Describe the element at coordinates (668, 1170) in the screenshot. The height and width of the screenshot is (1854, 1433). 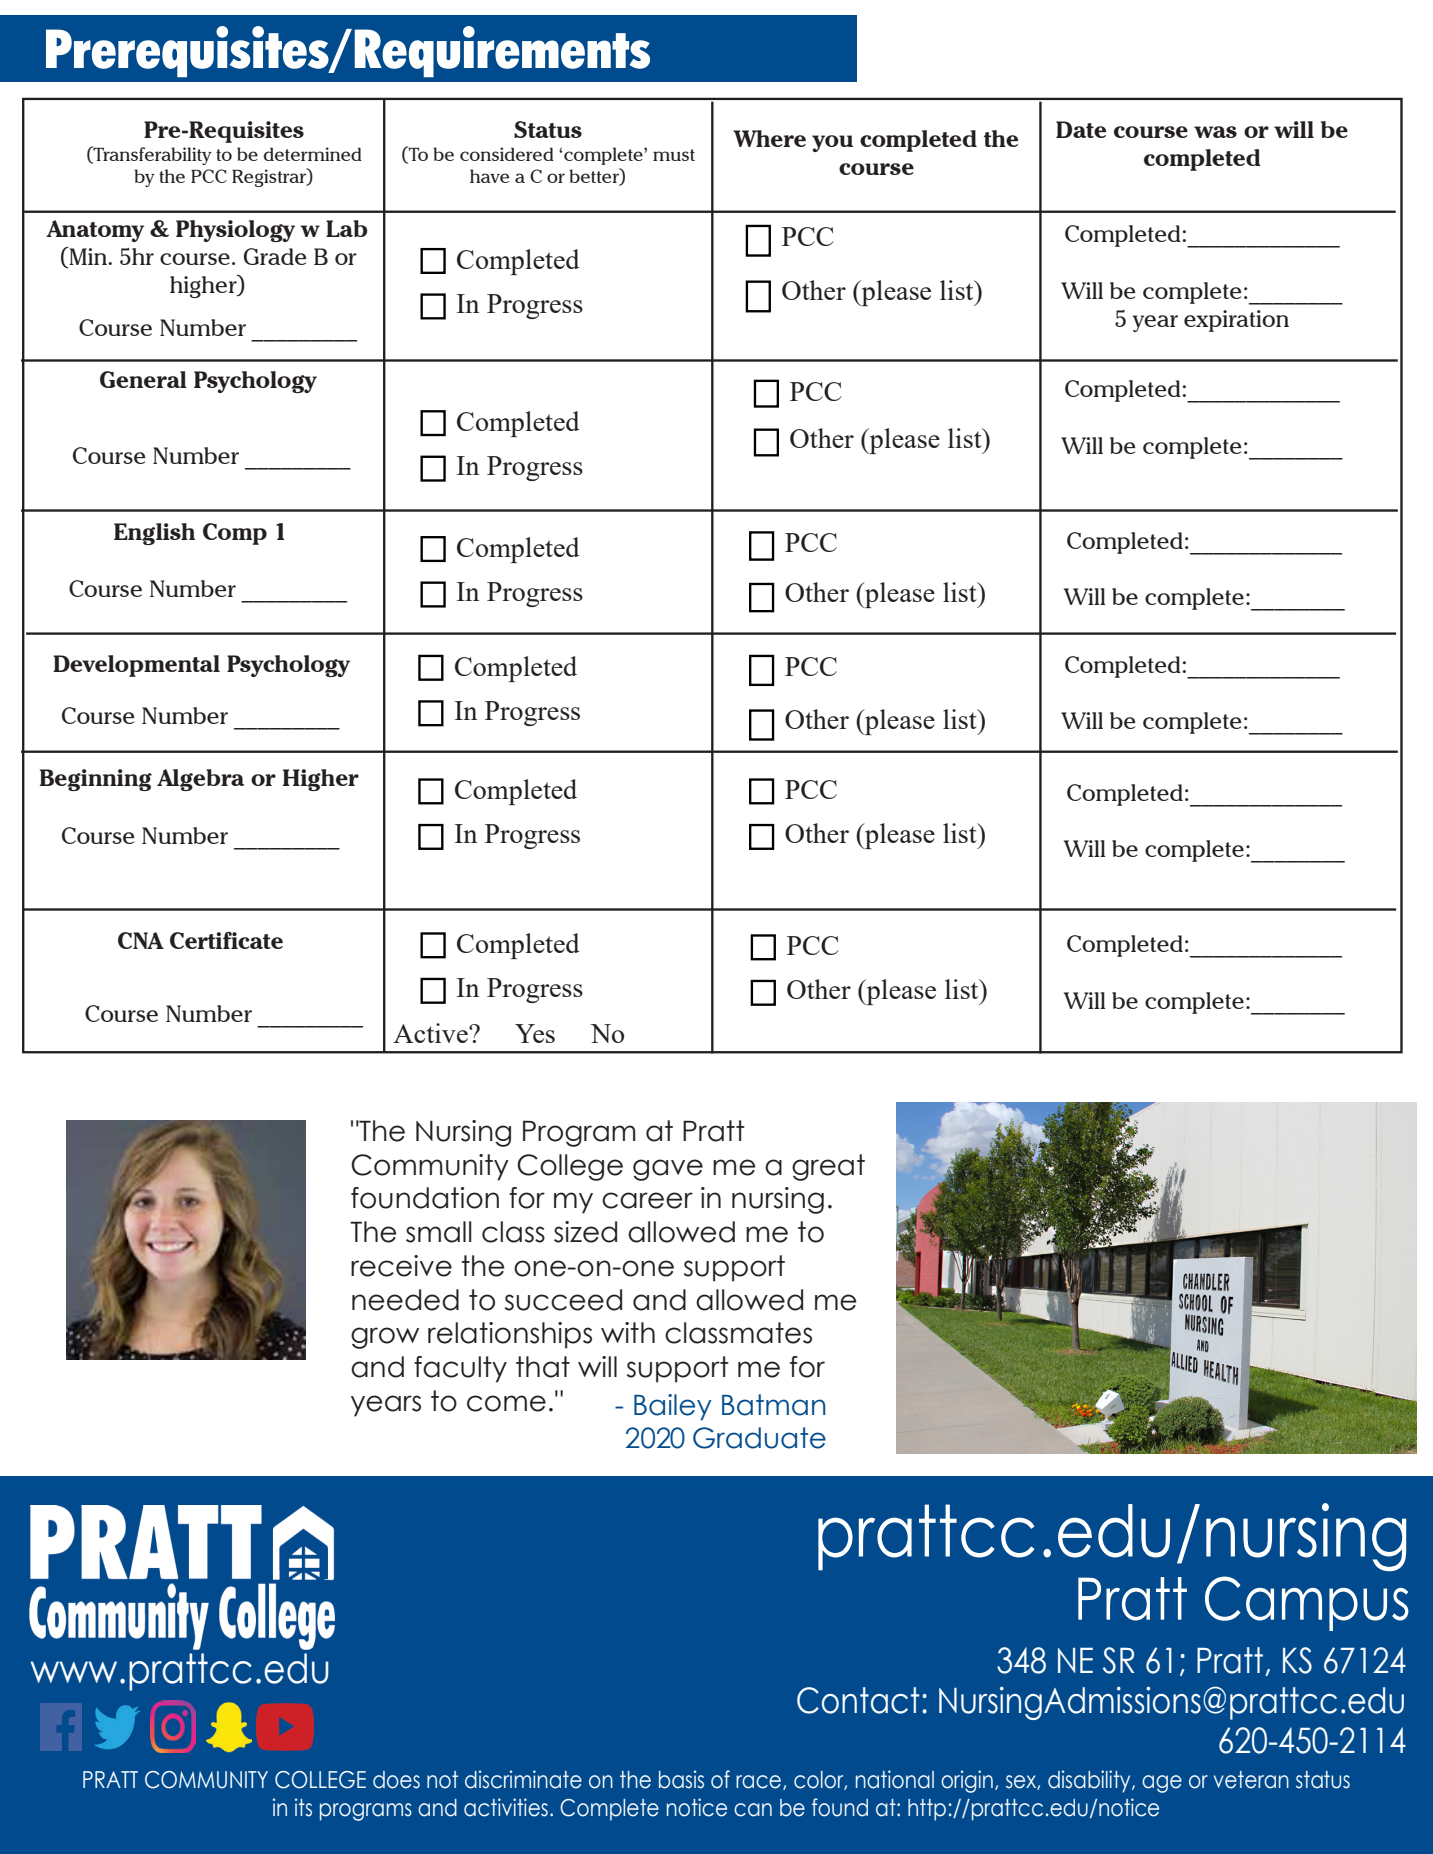
I see `gave` at that location.
